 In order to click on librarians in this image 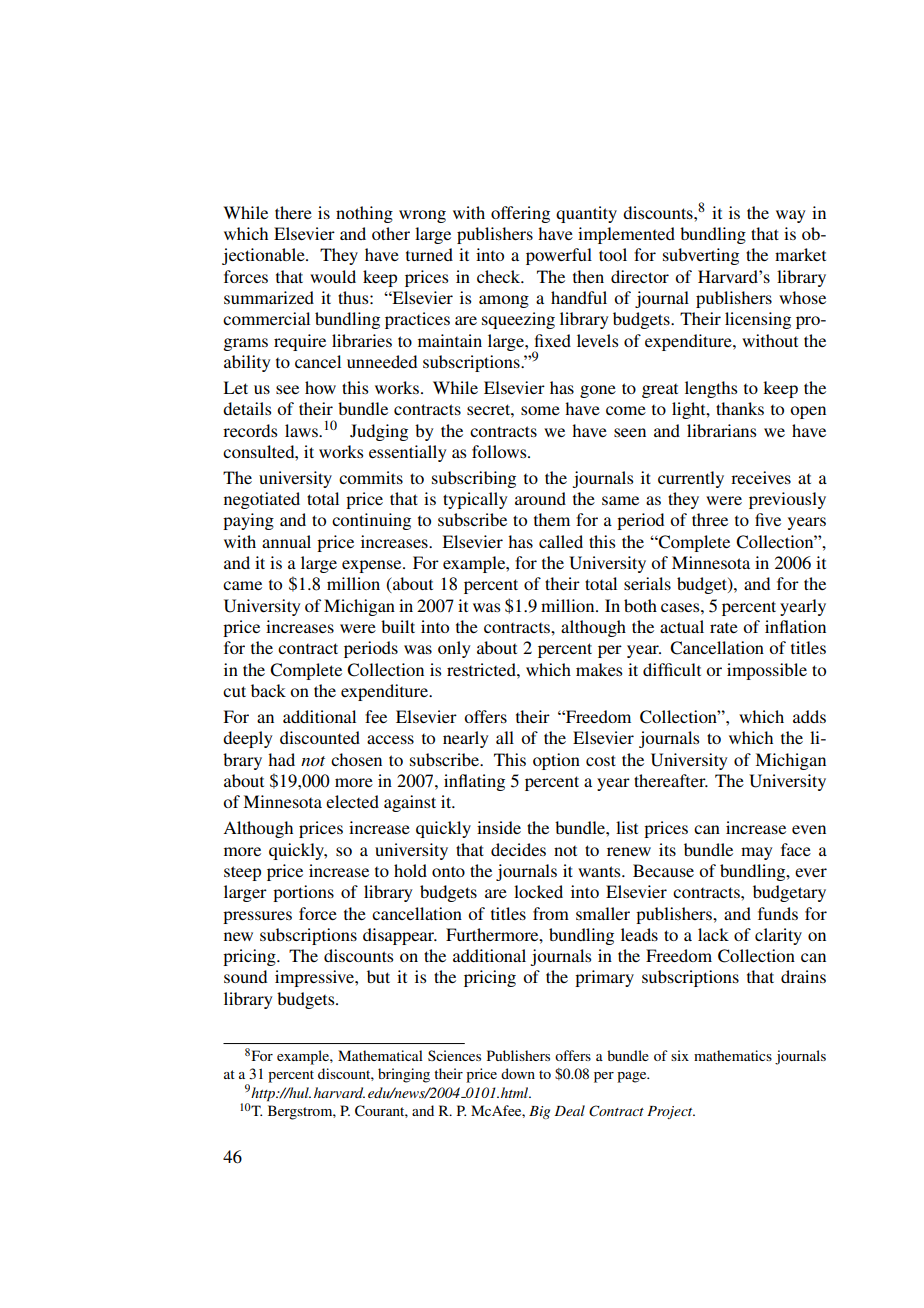, I will do `click(721, 430)`.
